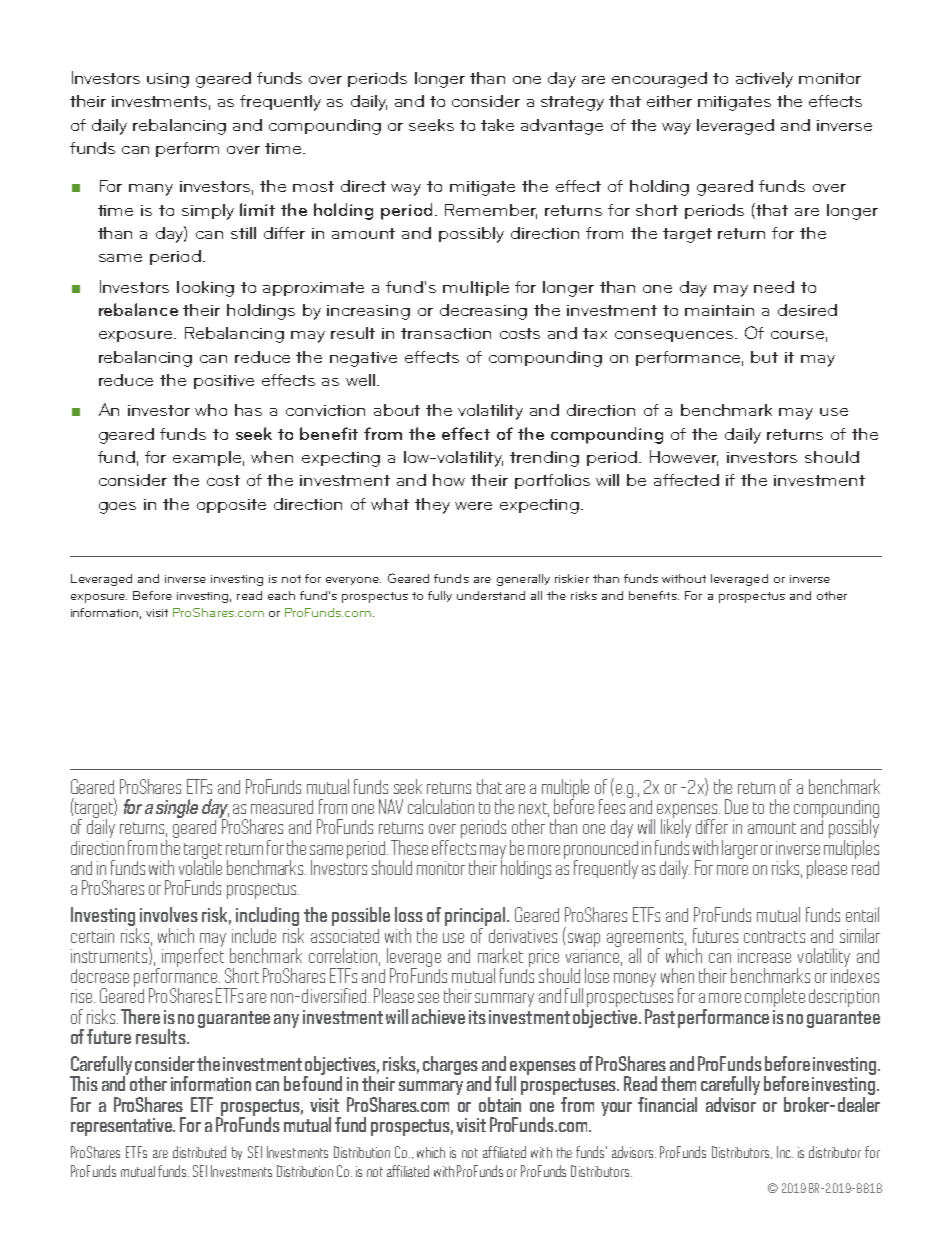  Describe the element at coordinates (497, 125) in the document. I see `take` at that location.
